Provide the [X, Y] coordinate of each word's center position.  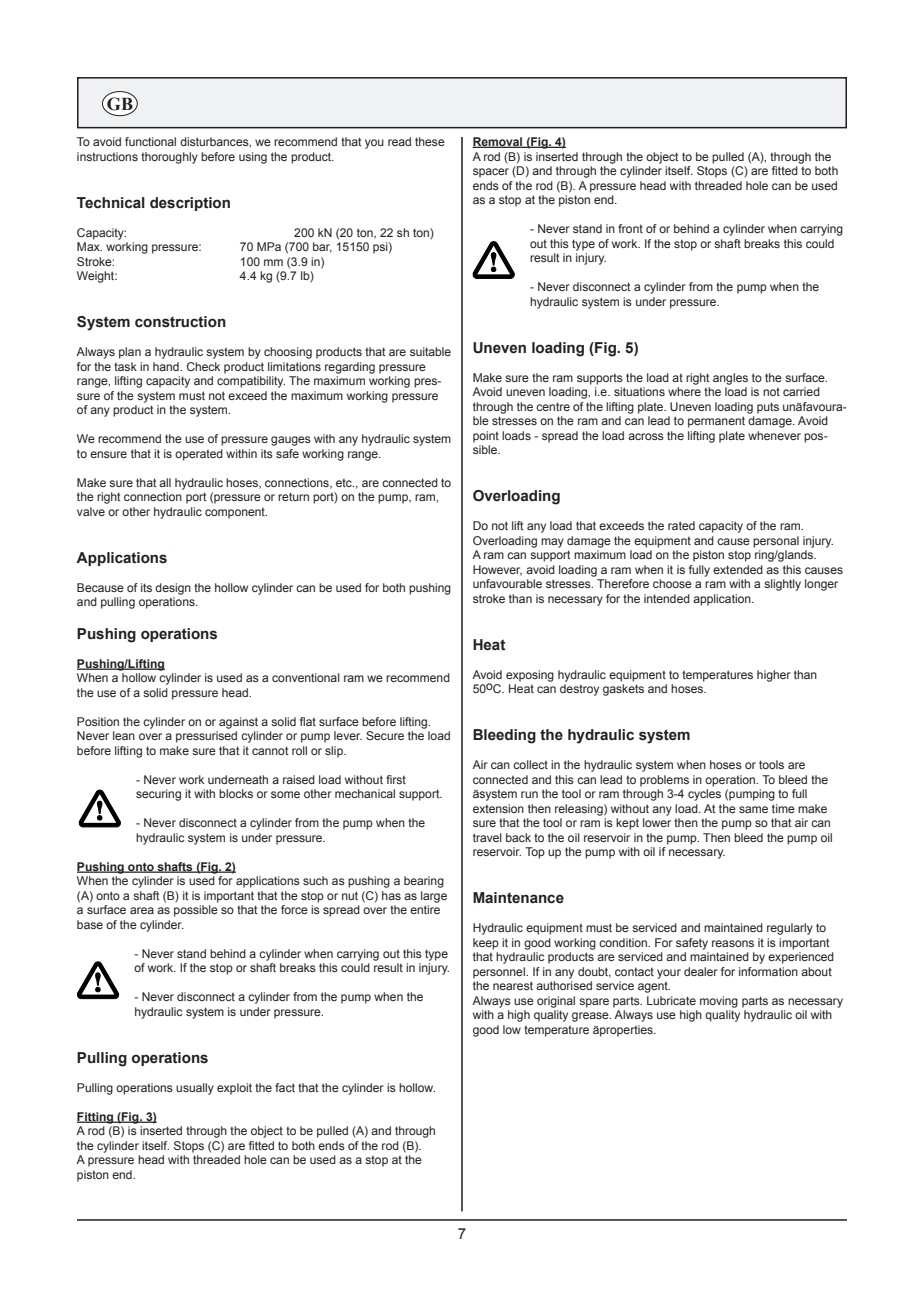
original [556, 1002]
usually [195, 1089]
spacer [491, 173]
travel [487, 837]
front [630, 228]
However [497, 570]
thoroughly [169, 158]
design [173, 589]
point [486, 437]
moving [719, 1002]
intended [667, 598]
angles [730, 379]
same [753, 809]
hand [167, 366]
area [142, 910]
